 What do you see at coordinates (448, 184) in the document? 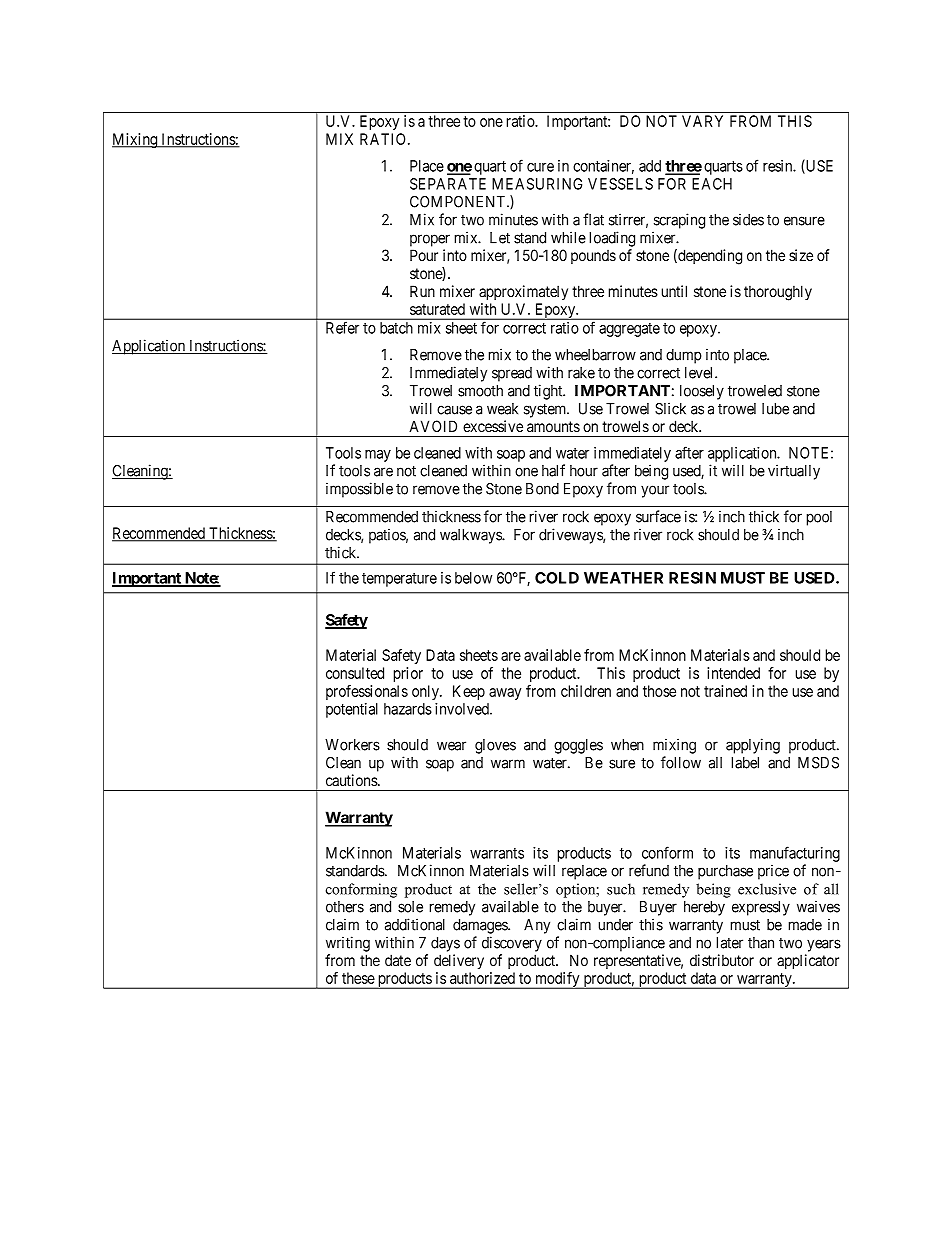
I see `SEPARATE` at bounding box center [448, 184].
